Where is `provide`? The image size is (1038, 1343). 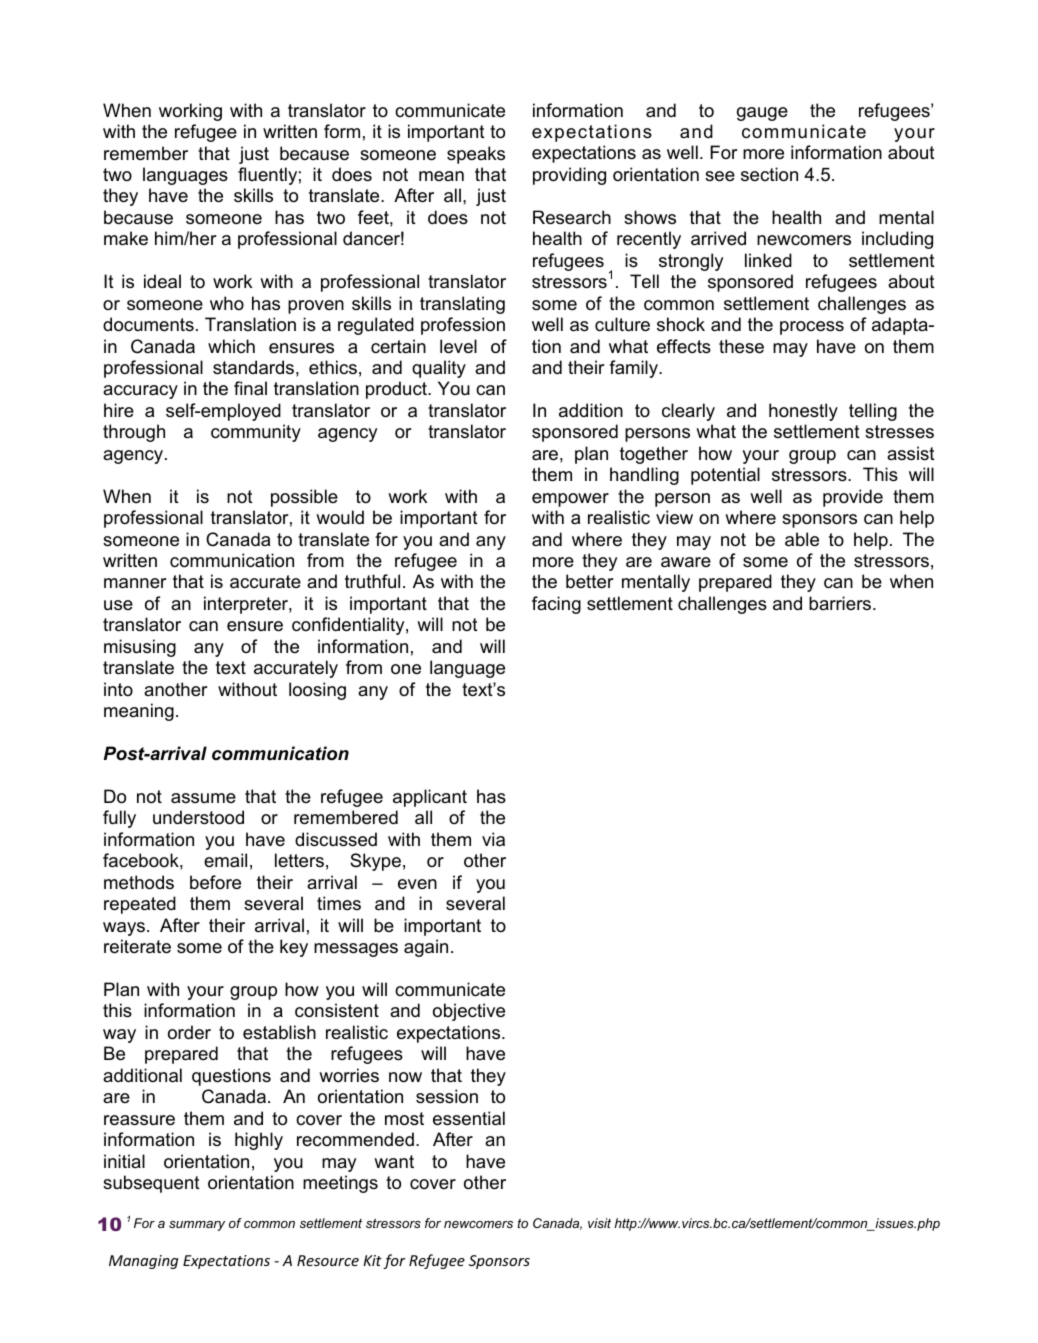 provide is located at coordinates (853, 498).
